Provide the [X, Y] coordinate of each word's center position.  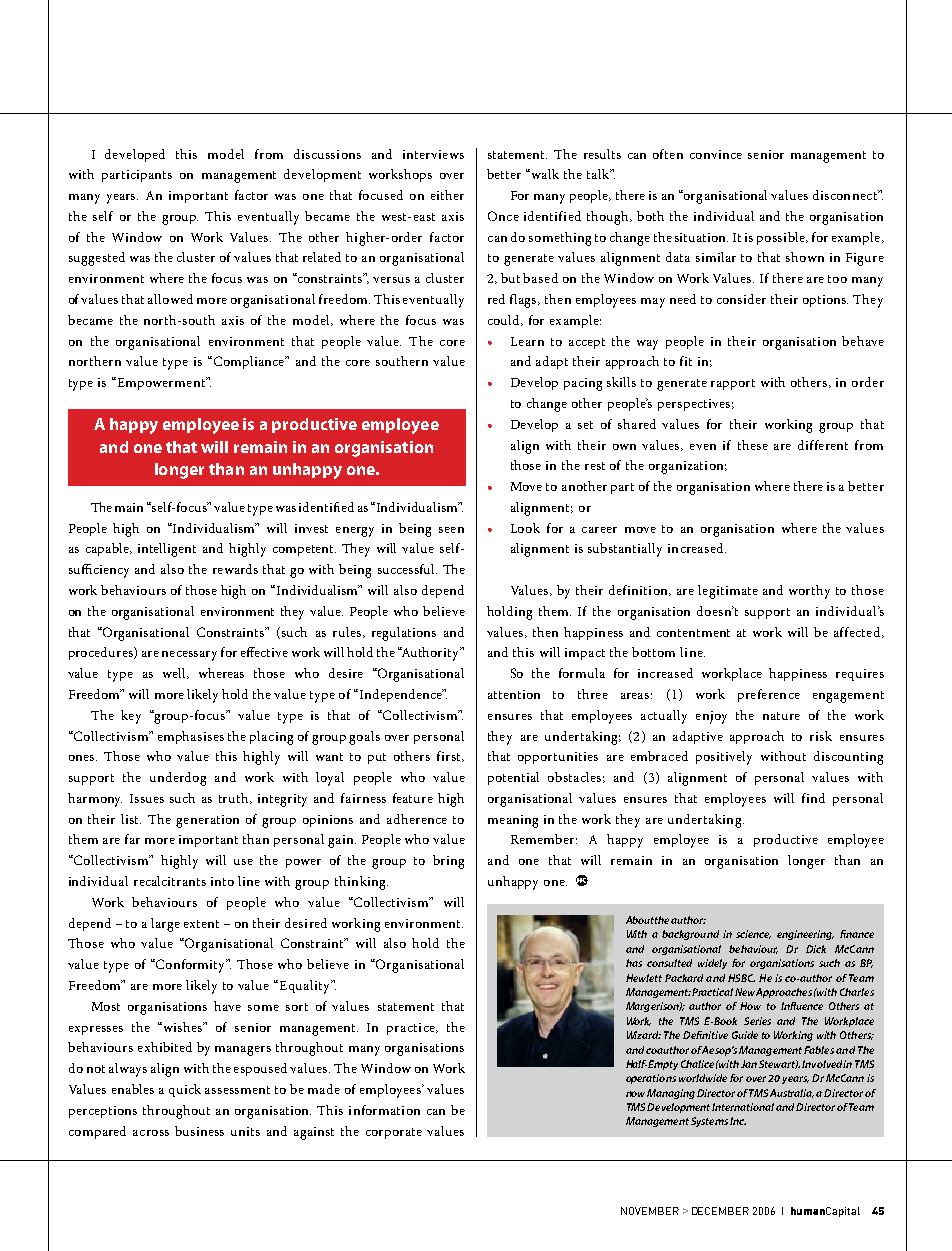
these [753, 445]
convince [716, 154]
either [447, 195]
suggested [97, 259]
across [151, 1133]
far [132, 839]
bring [448, 862]
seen [451, 530]
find [813, 798]
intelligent [167, 550]
